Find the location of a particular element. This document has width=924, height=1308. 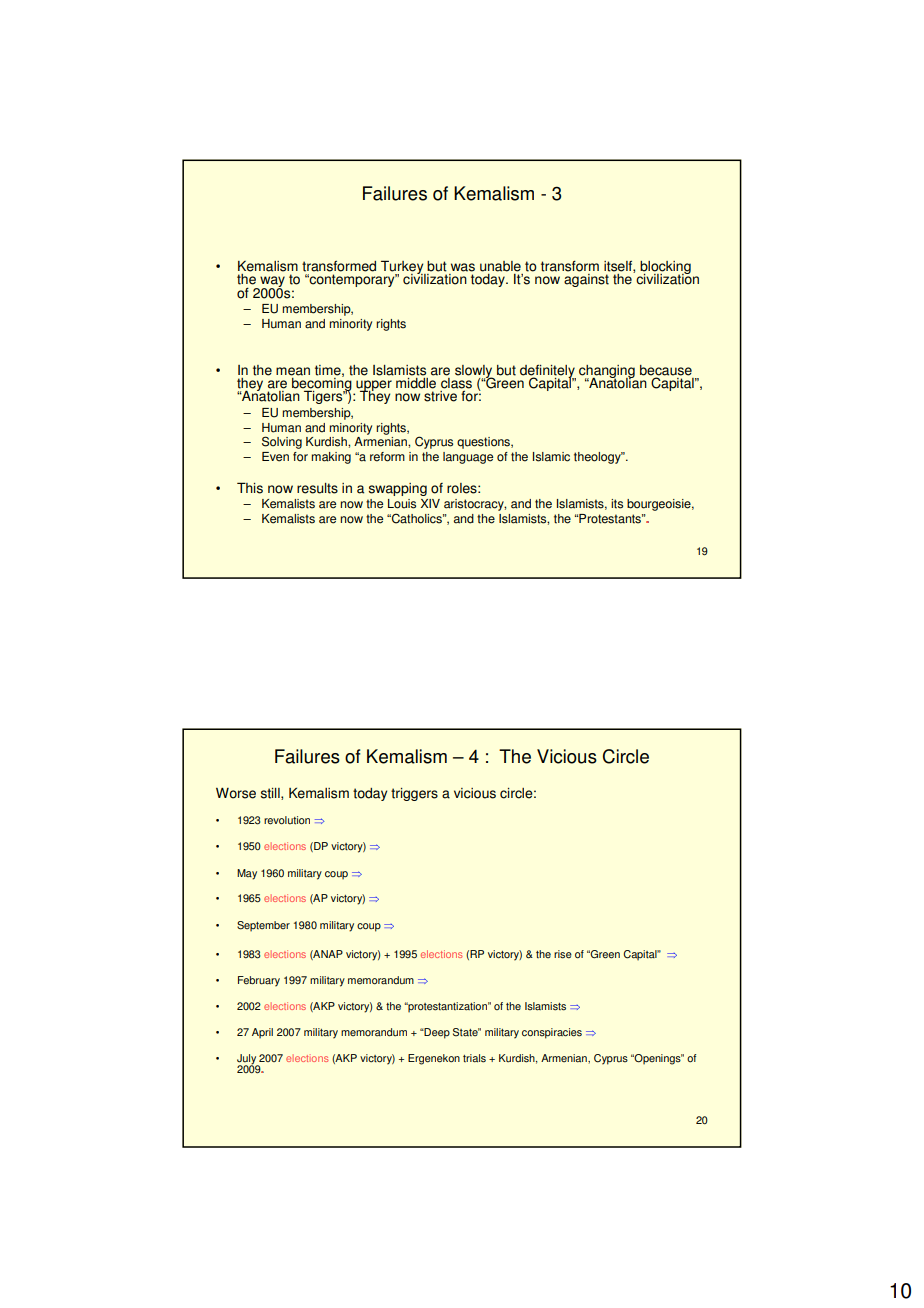

against is located at coordinates (586, 280).
